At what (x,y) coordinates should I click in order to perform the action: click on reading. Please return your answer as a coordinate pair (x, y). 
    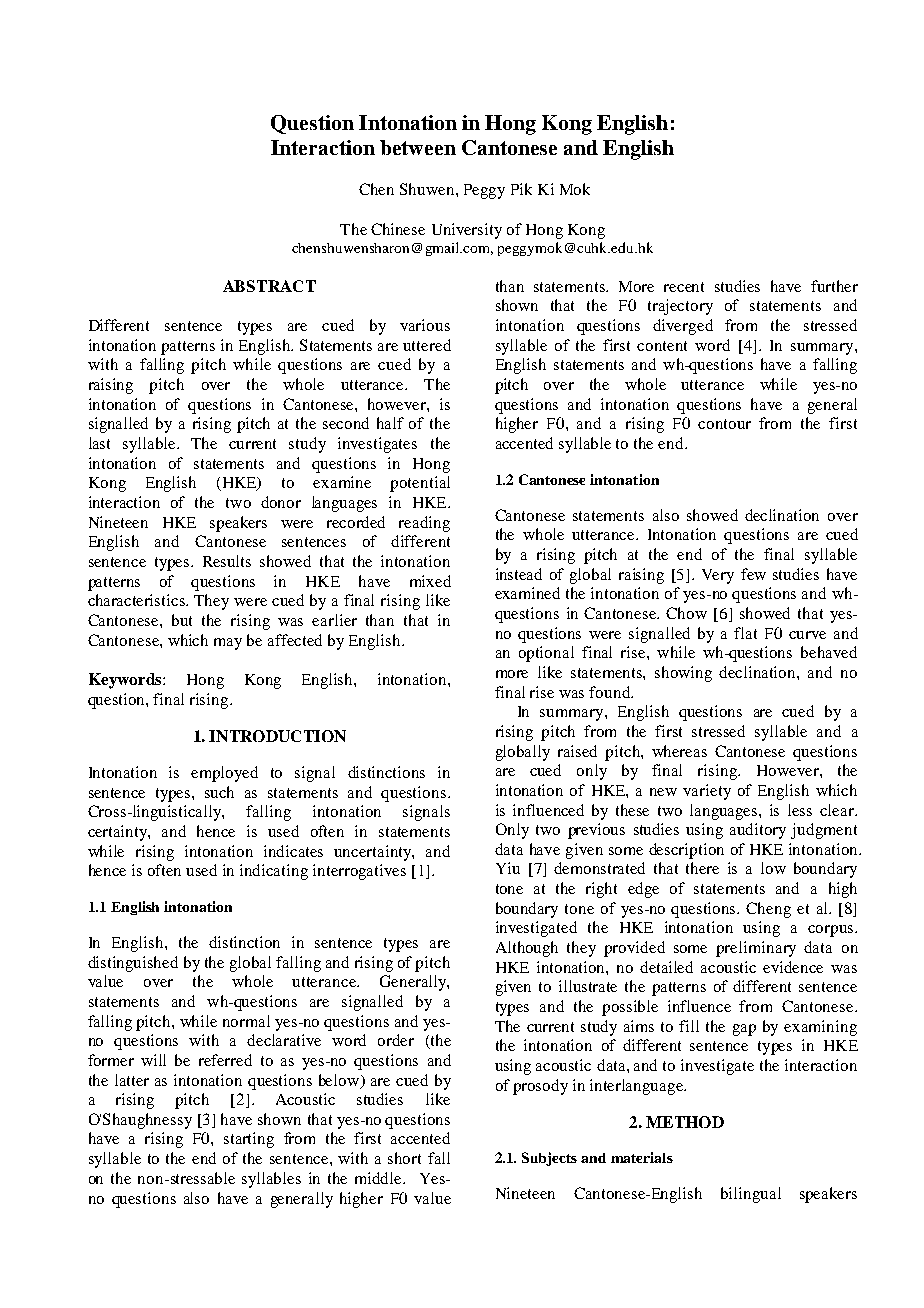
    Looking at the image, I should click on (424, 524).
